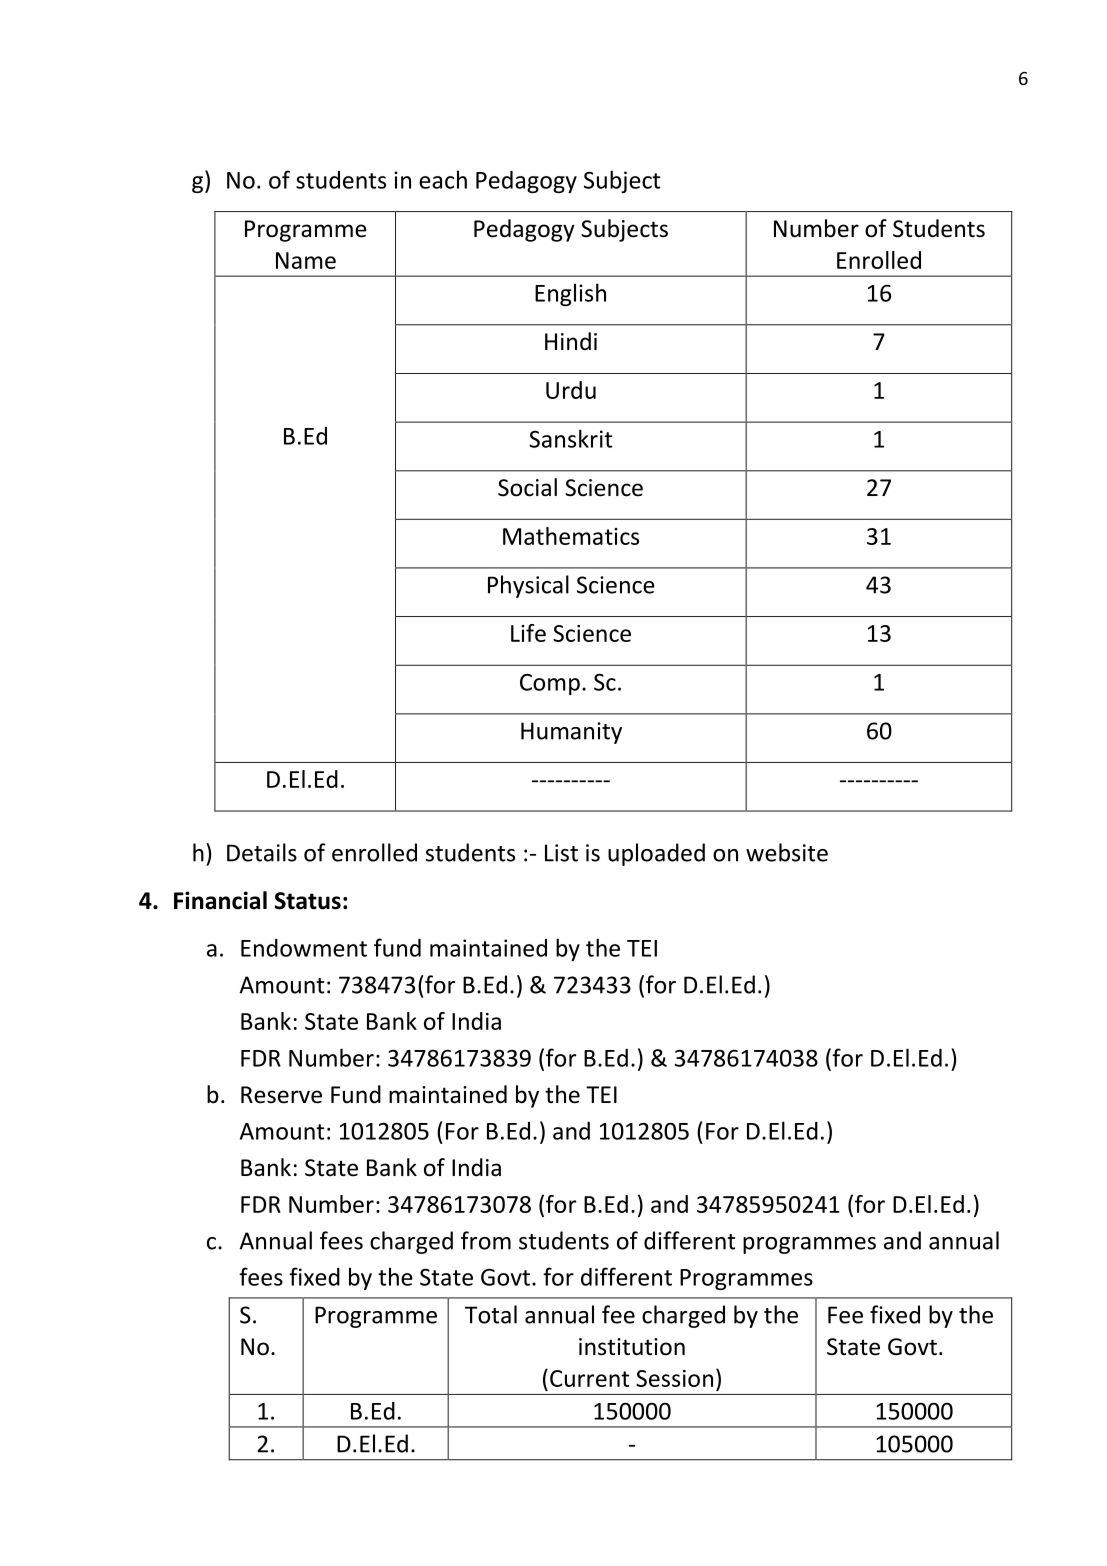 The width and height of the image is (1107, 1566). What do you see at coordinates (571, 536) in the image?
I see `Mathematics` at bounding box center [571, 536].
